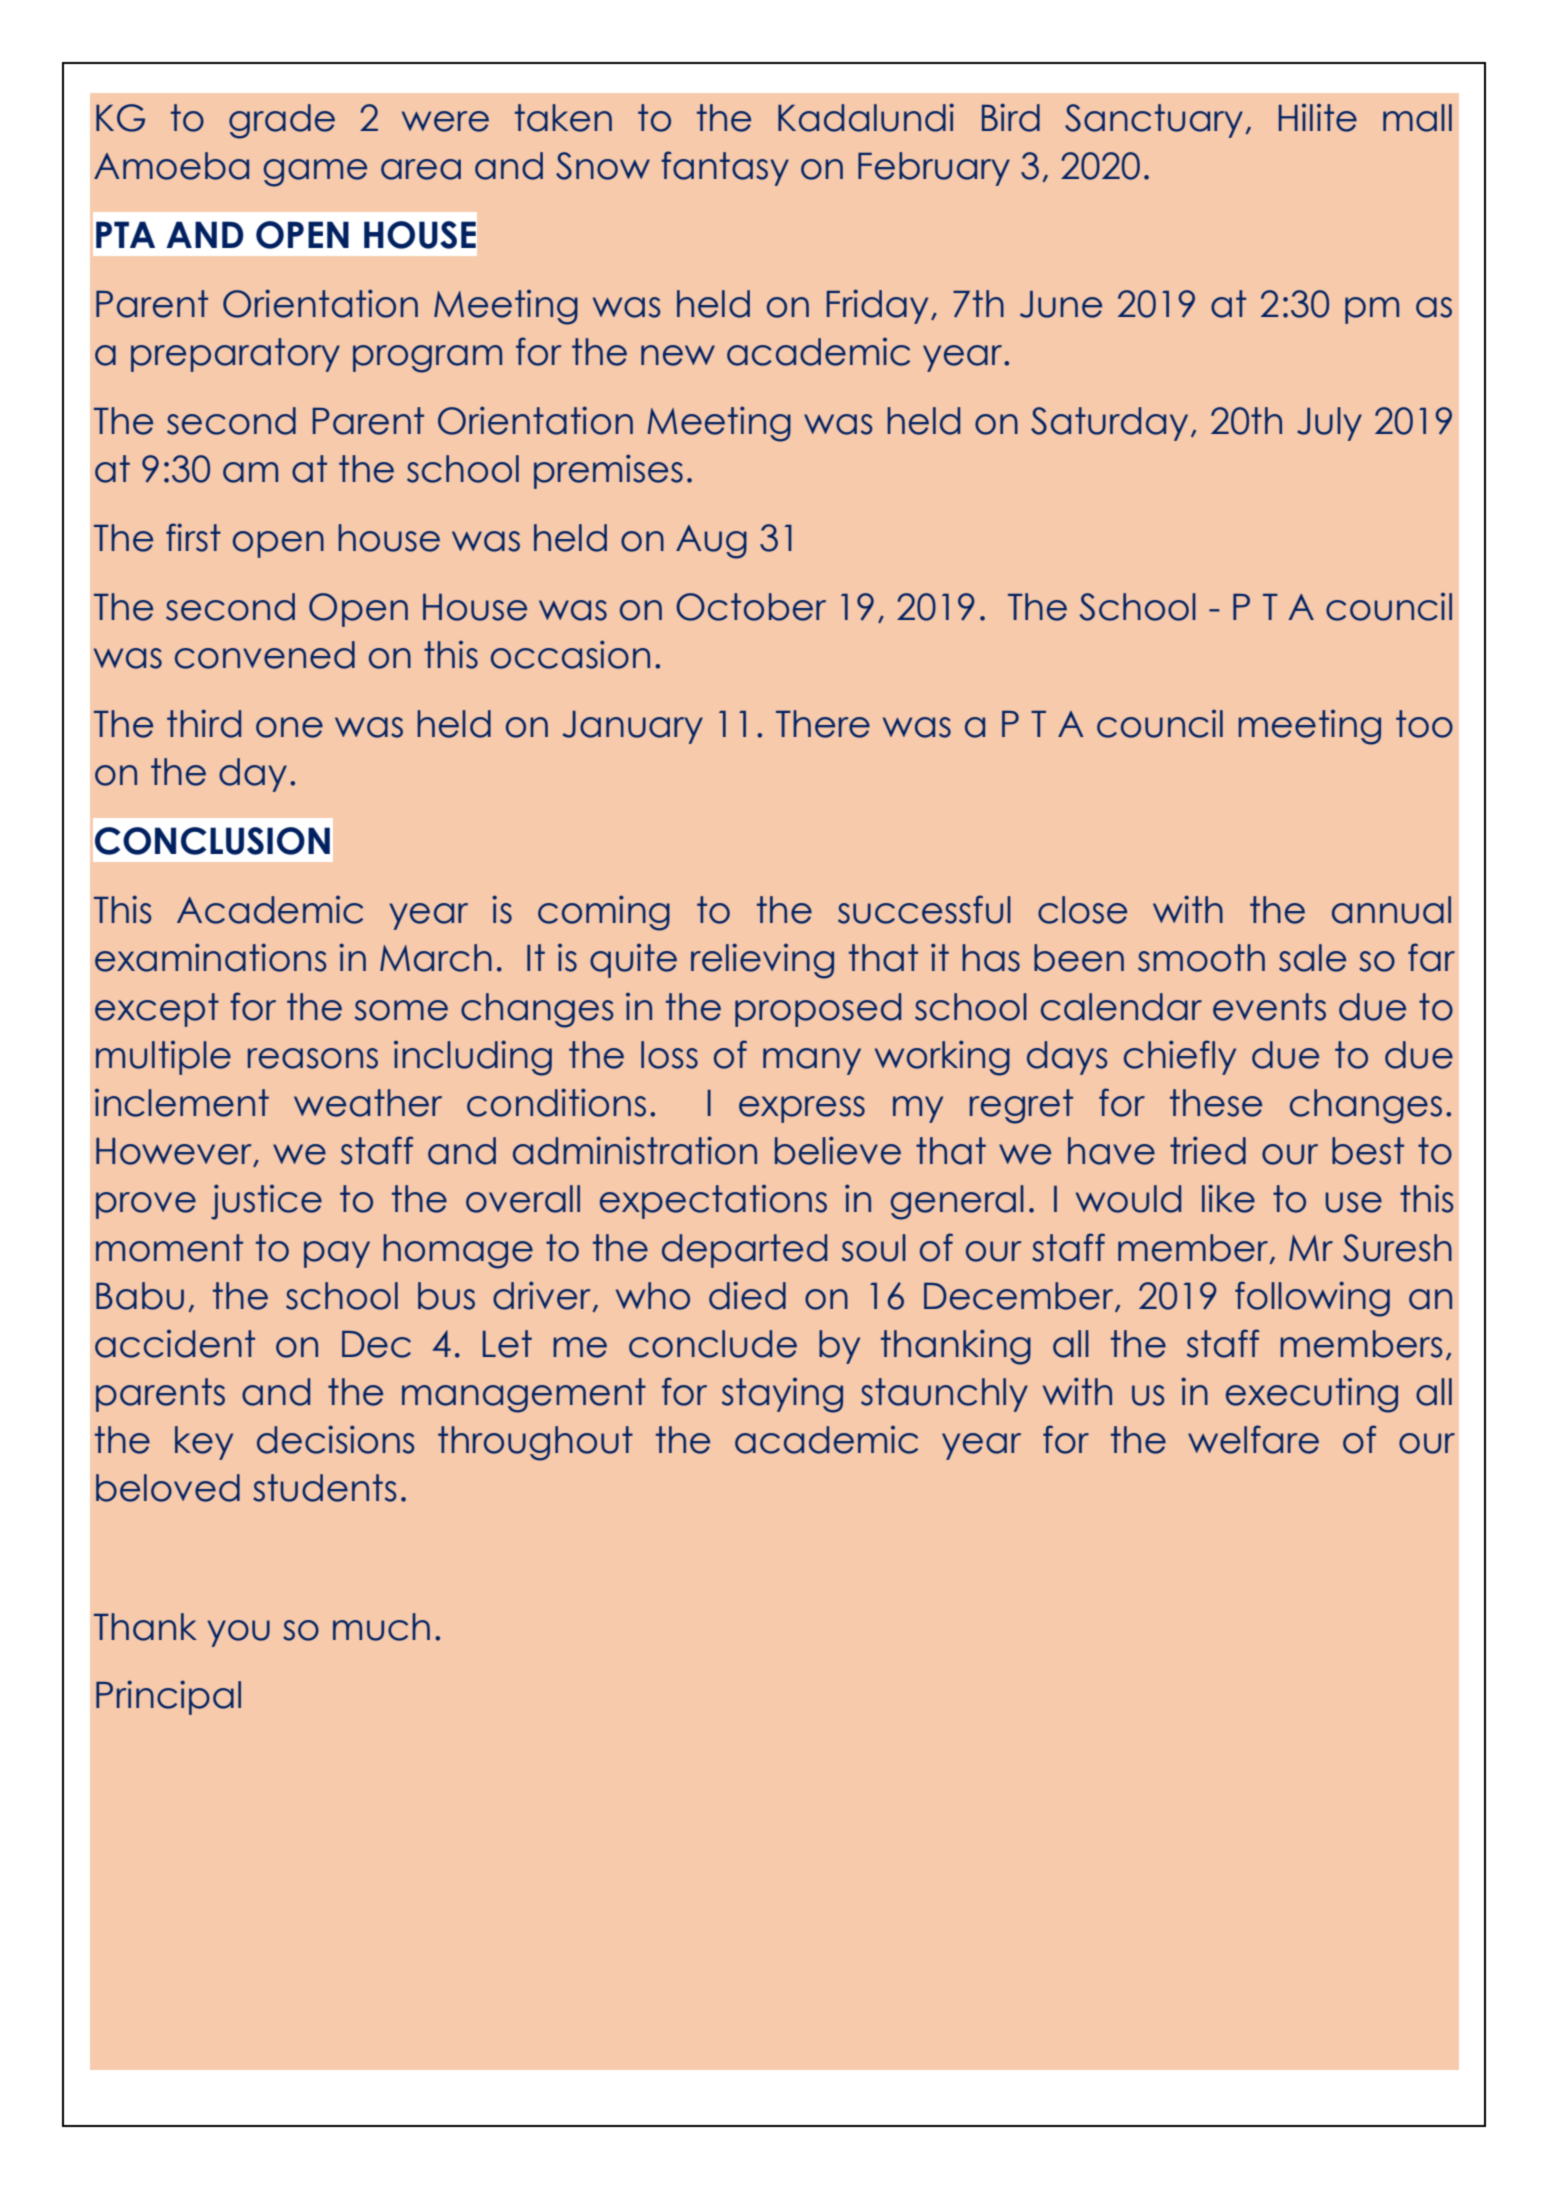 This screenshot has width=1548, height=2189. What do you see at coordinates (725, 168) in the screenshot?
I see `fantasy` at bounding box center [725, 168].
